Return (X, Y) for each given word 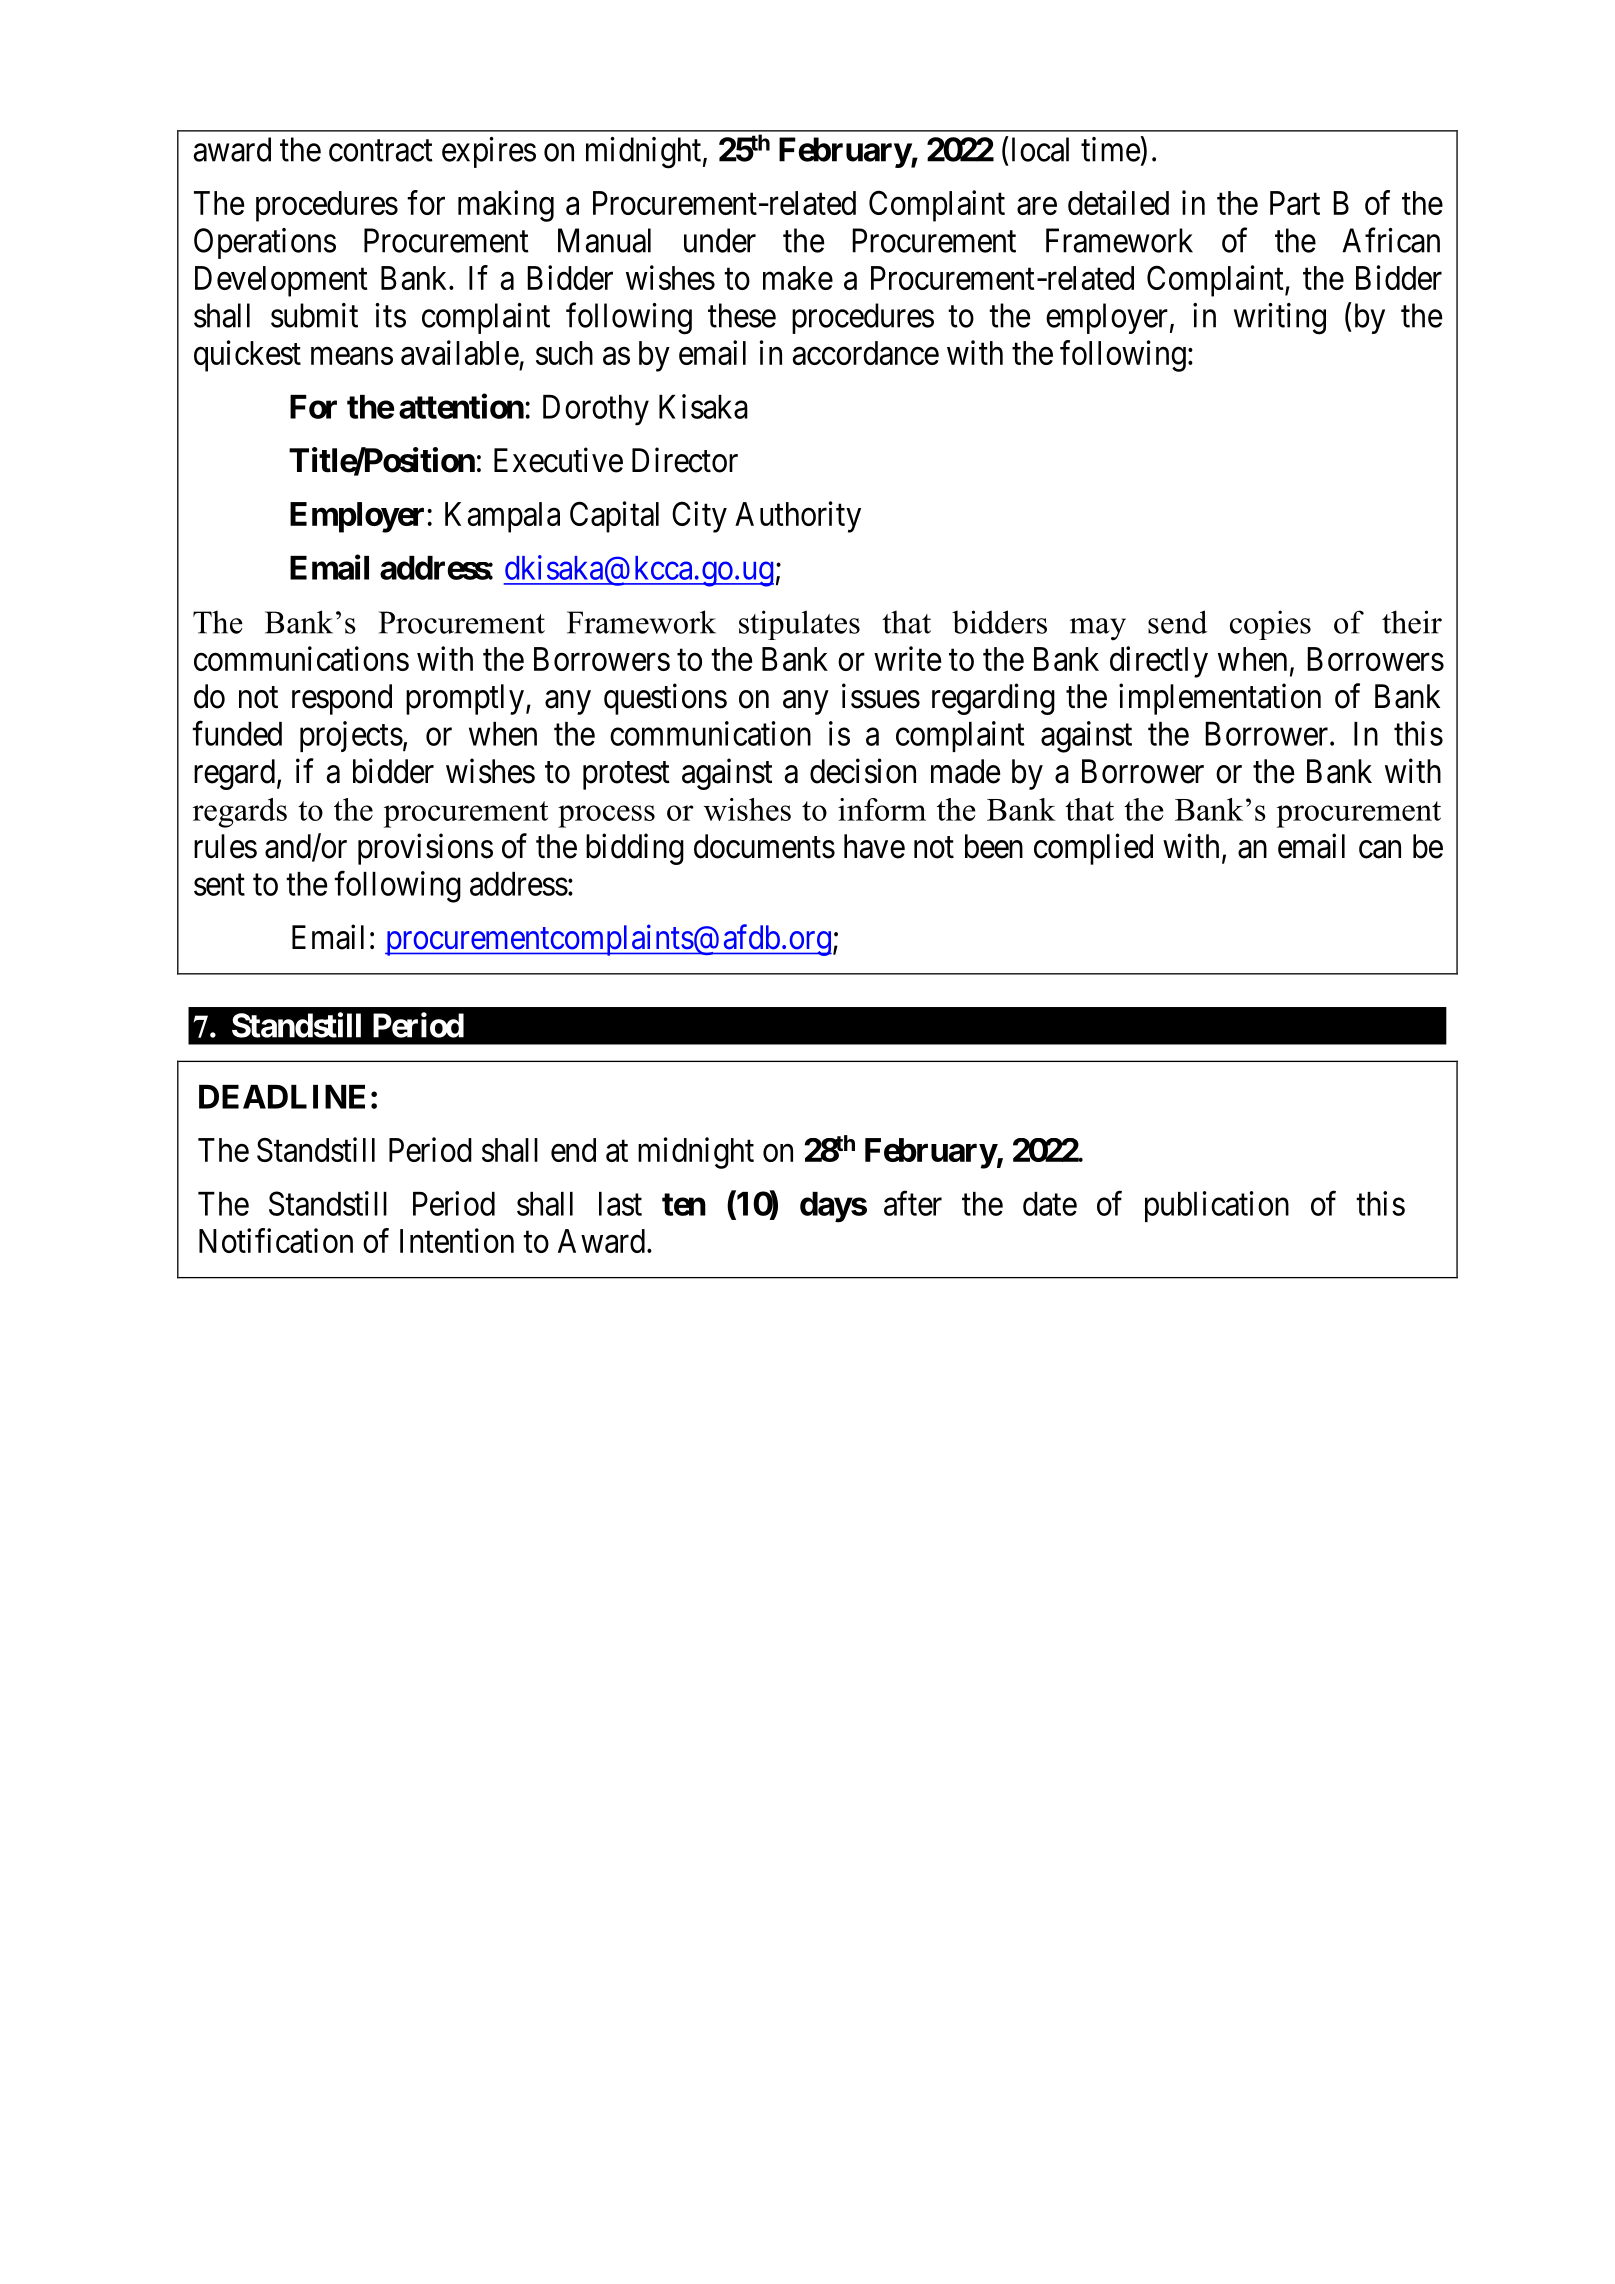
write (907, 658)
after (913, 1203)
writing (1280, 319)
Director (685, 460)
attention (461, 406)
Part (1295, 203)
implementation (1220, 699)
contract (381, 151)
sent (219, 885)
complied (1093, 849)
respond (342, 699)
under (720, 240)
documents (764, 846)
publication (1217, 1206)
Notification (276, 1240)
